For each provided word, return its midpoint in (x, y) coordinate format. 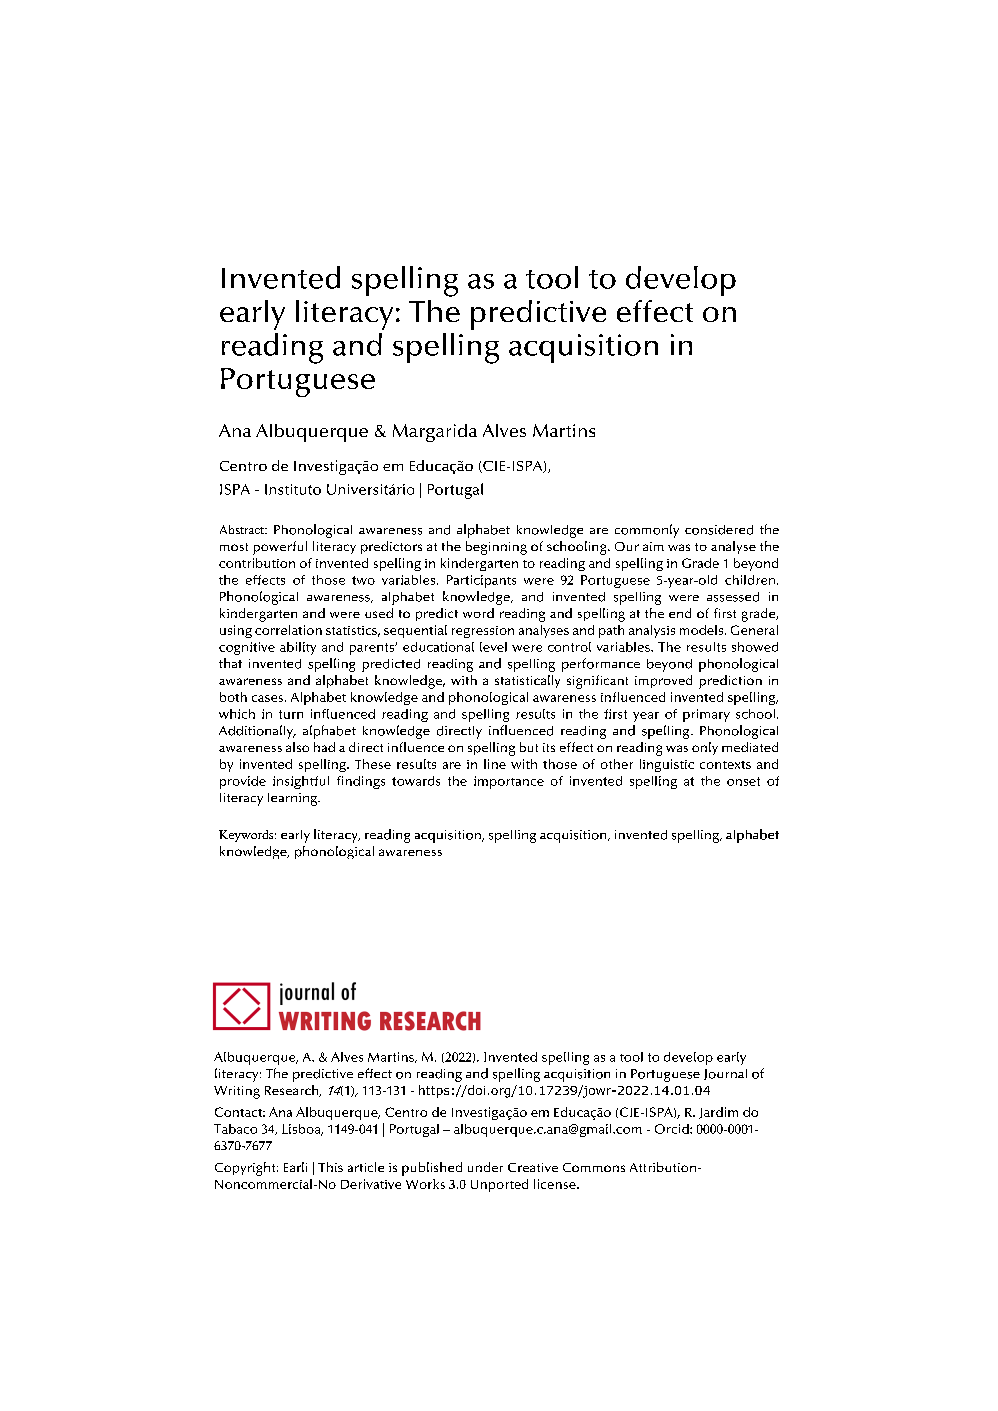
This (330, 1167)
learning (293, 799)
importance (509, 782)
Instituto (293, 489)
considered (719, 530)
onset (743, 781)
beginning (496, 548)
